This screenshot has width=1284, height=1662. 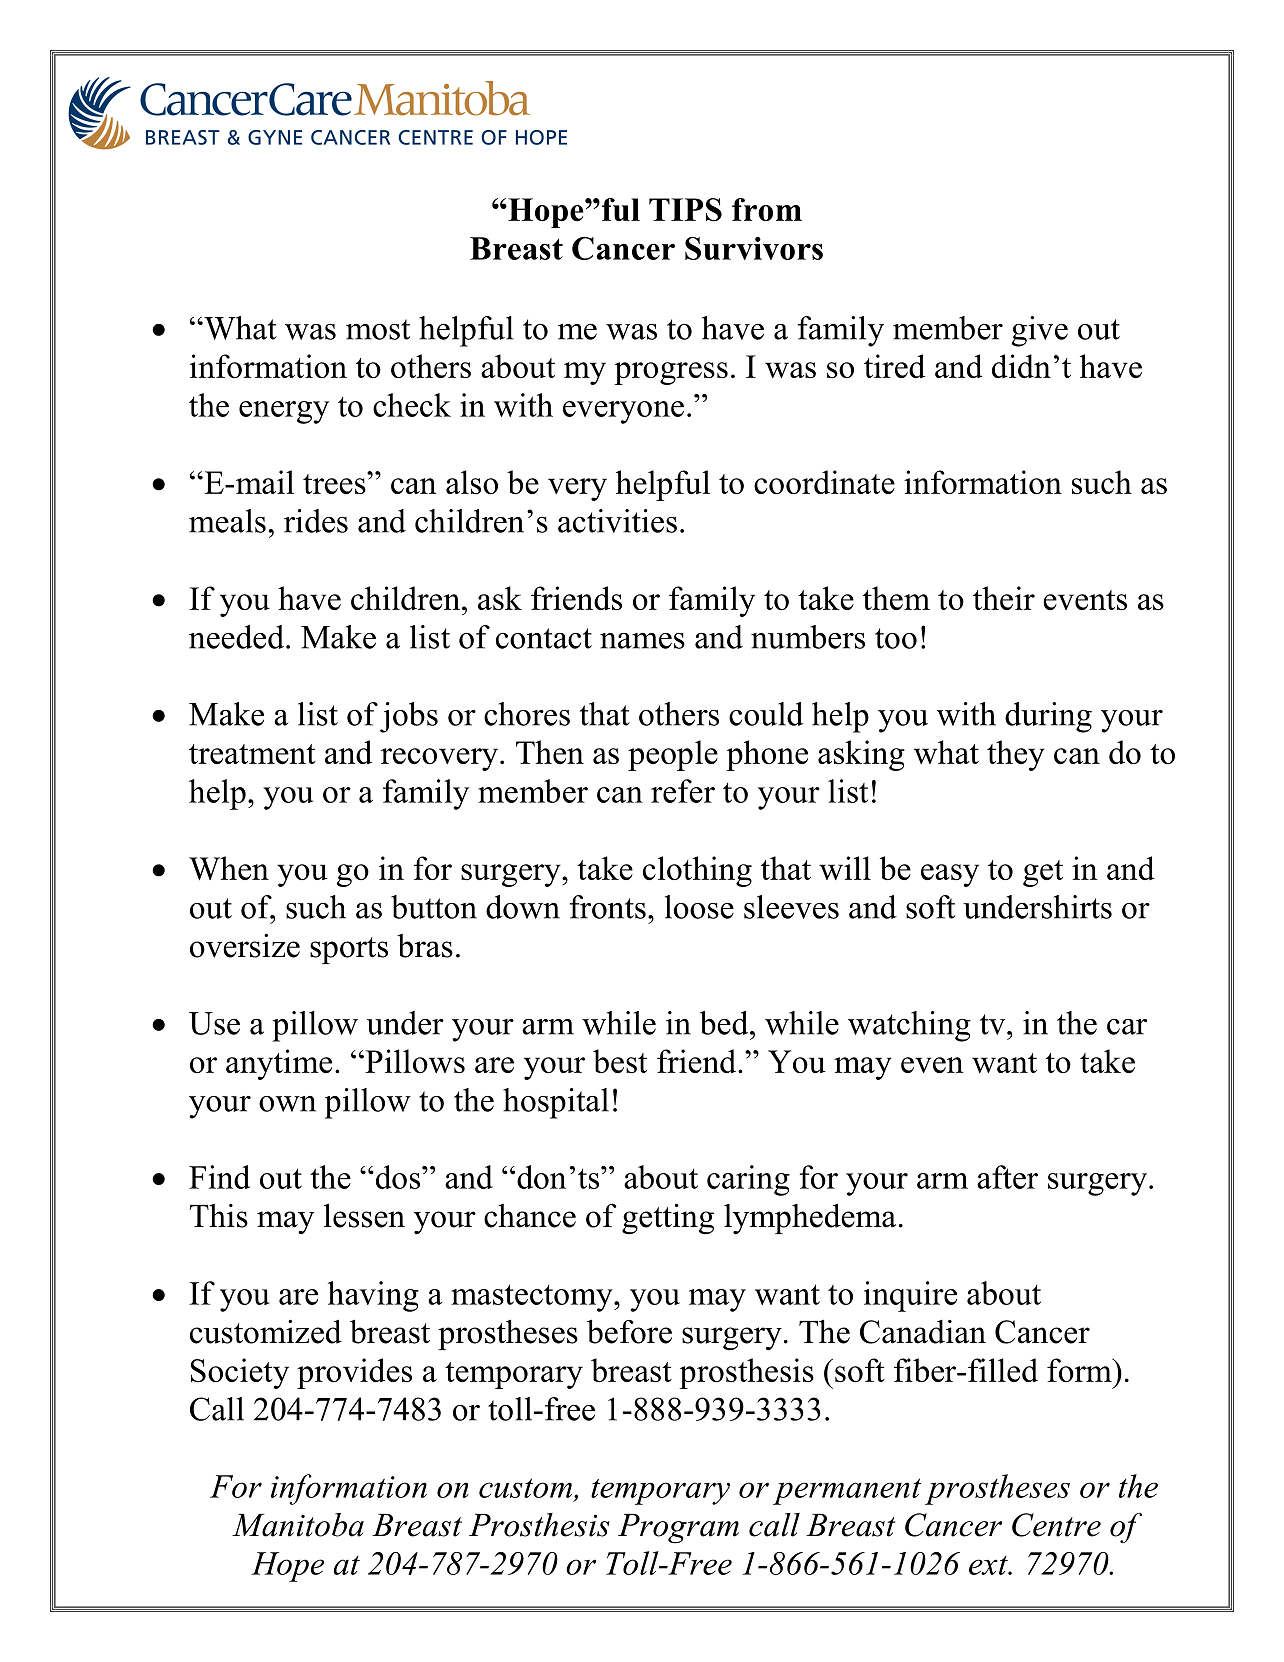 I want to click on needed, so click(x=236, y=637).
